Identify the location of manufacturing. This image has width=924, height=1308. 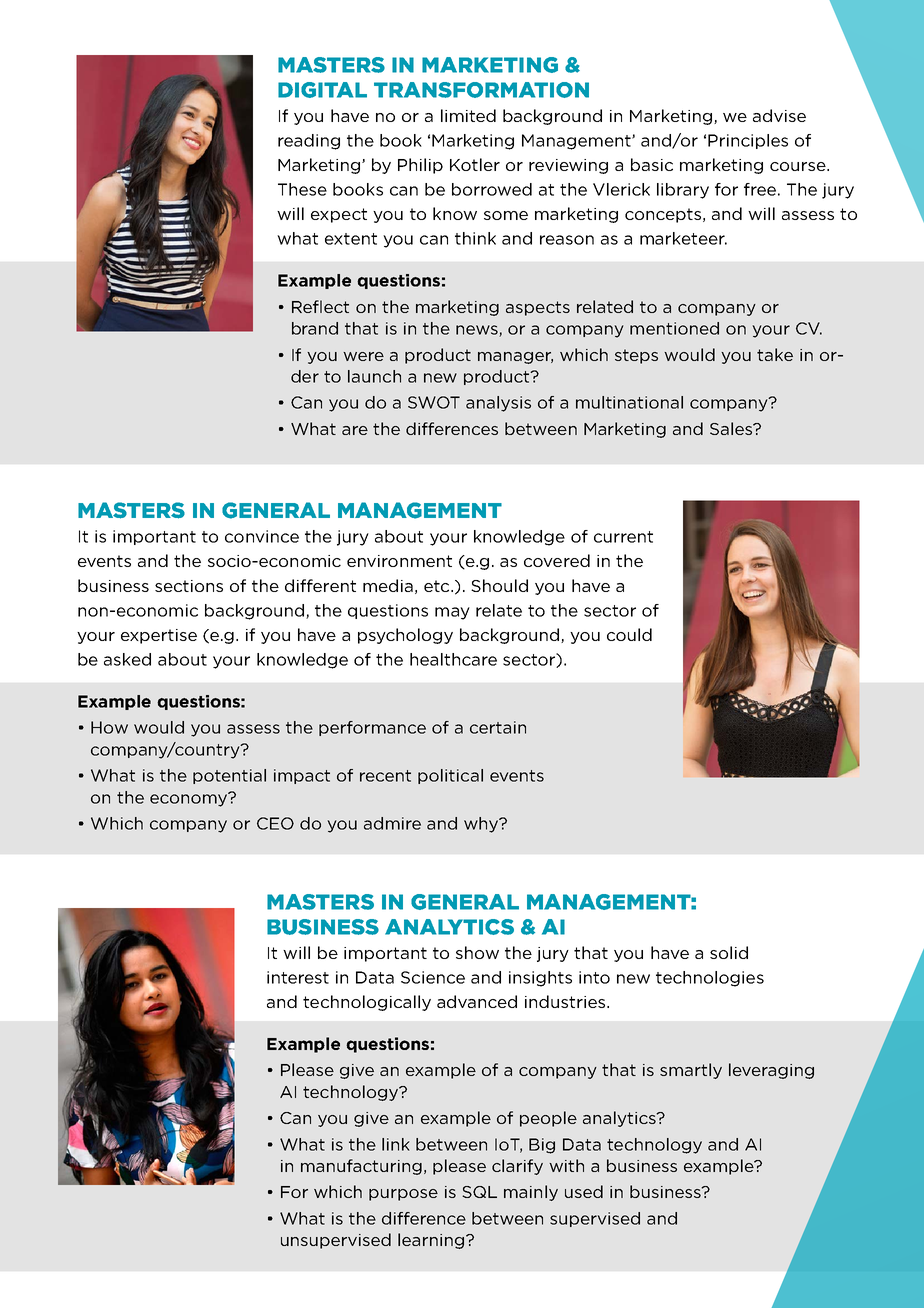
(361, 1167).
